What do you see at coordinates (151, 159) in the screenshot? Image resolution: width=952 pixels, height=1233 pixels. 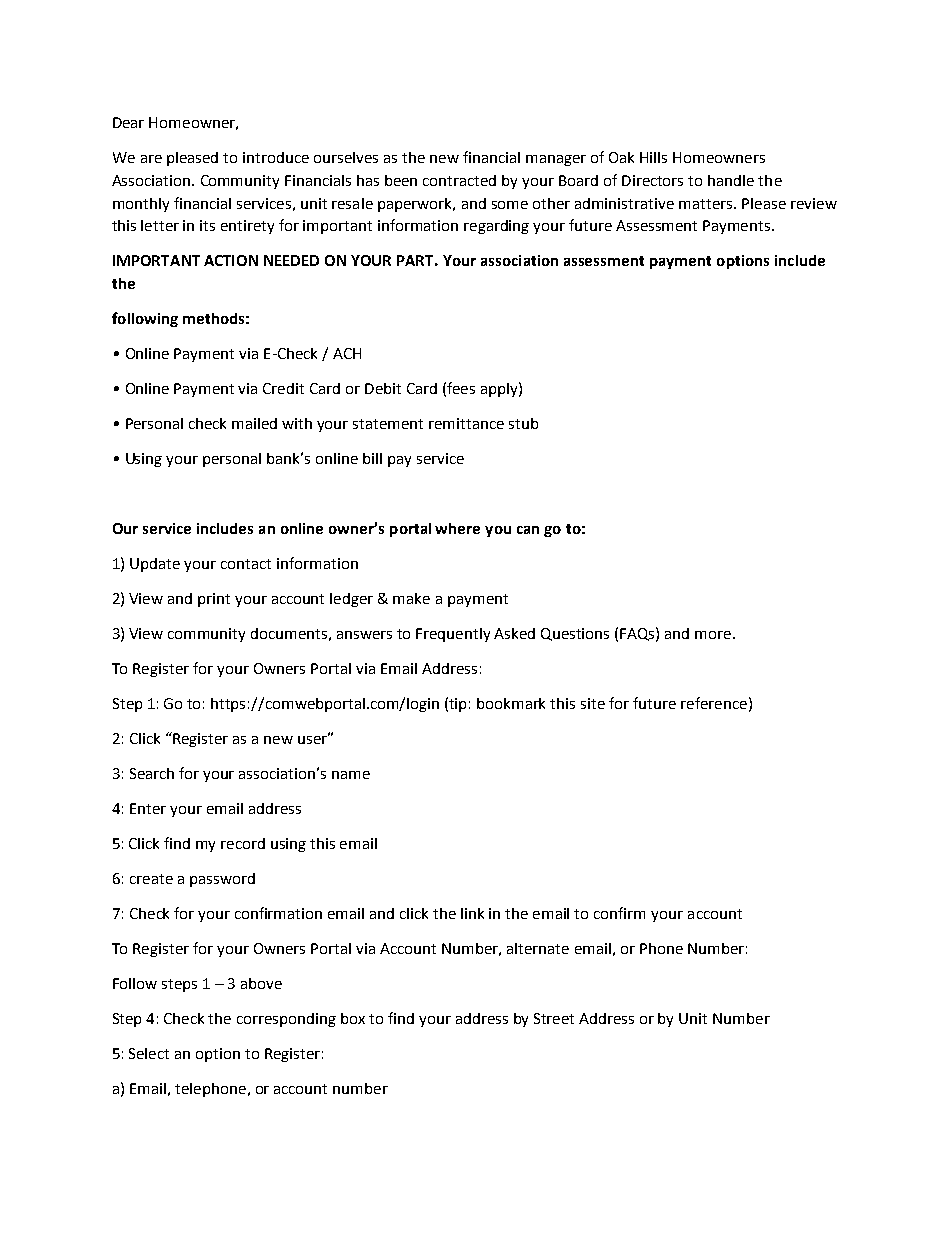 I see `are` at bounding box center [151, 159].
